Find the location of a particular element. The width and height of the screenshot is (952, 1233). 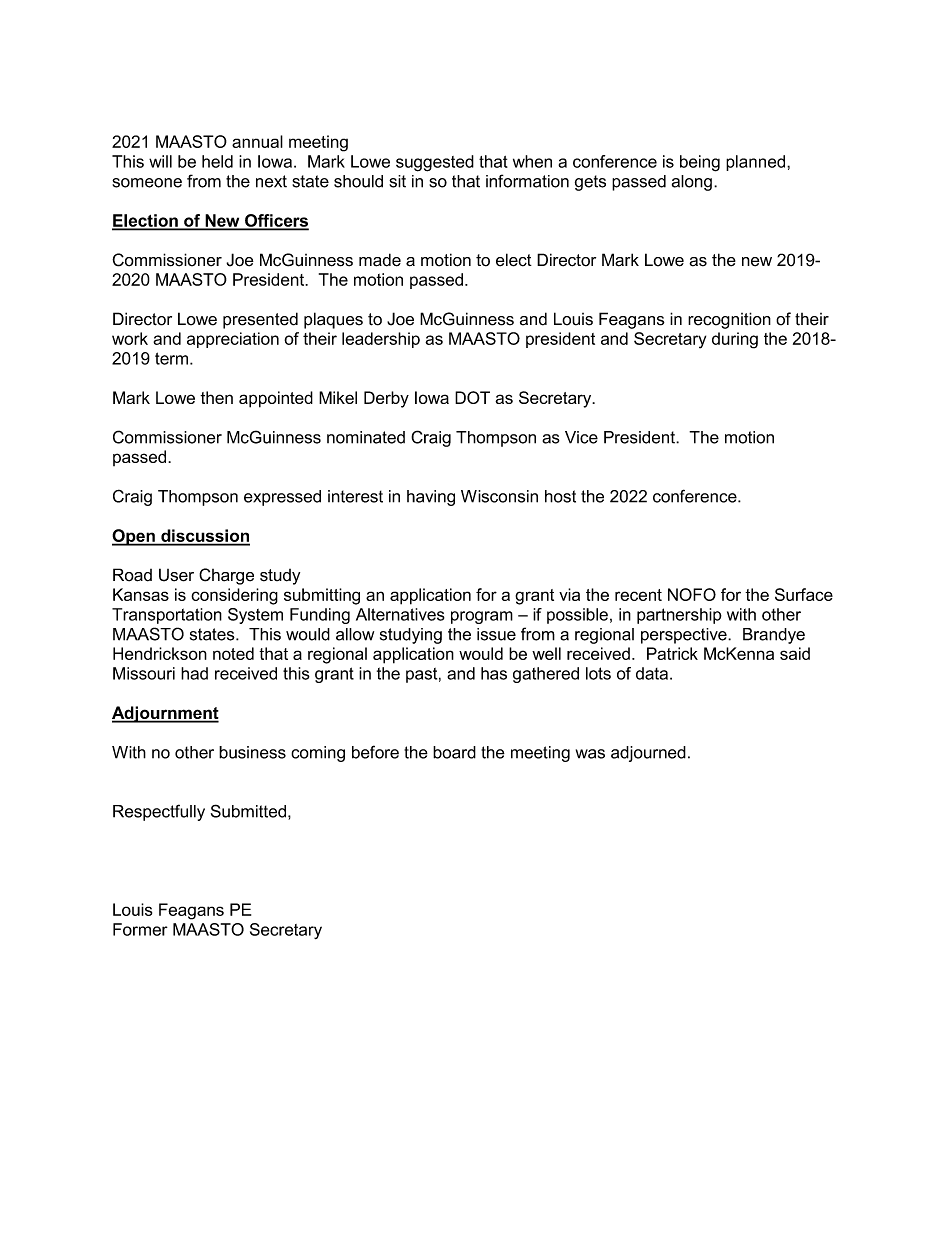

Surface is located at coordinates (804, 594).
